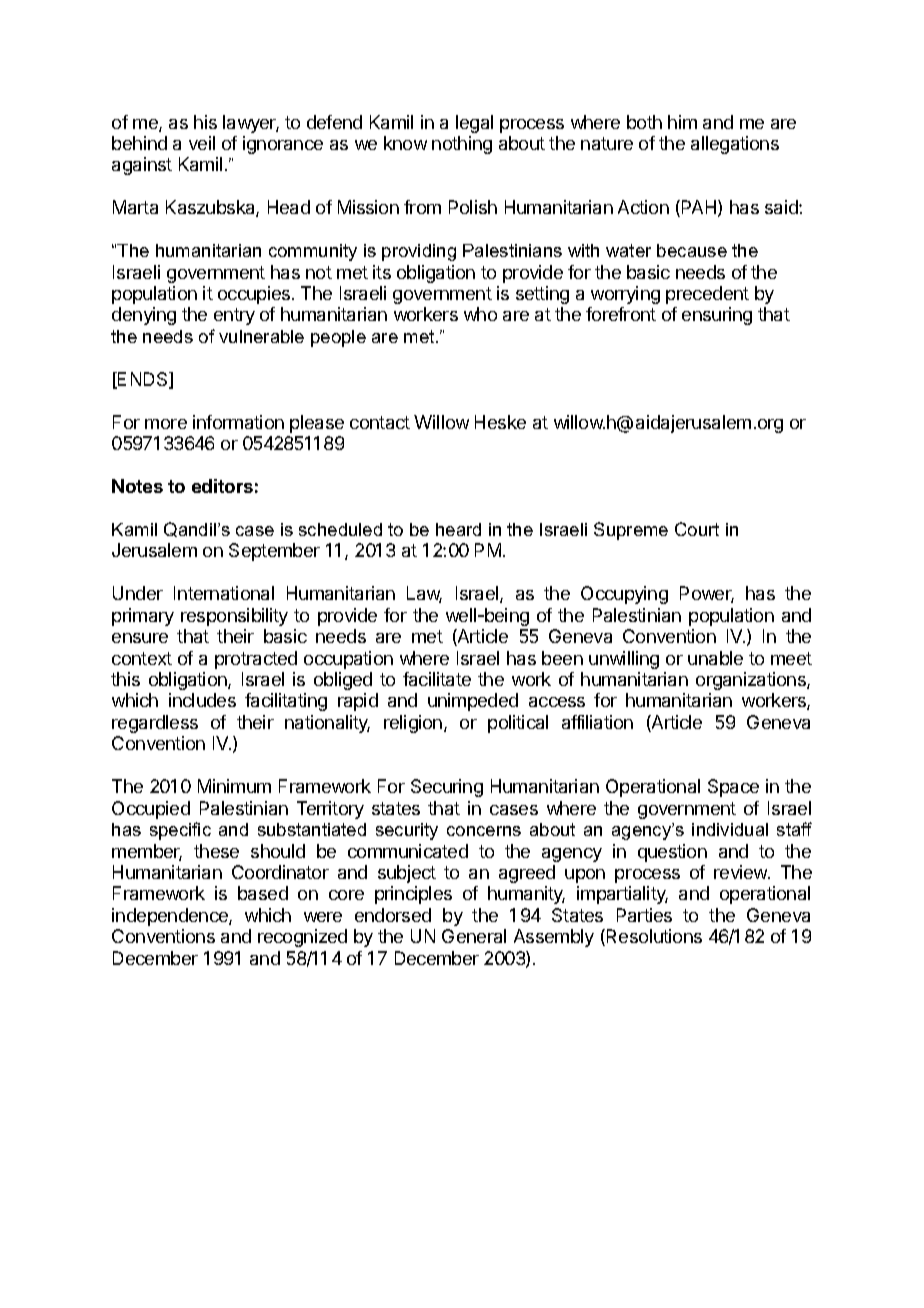 This page has height=1308, width=924. Describe the element at coordinates (458, 529) in the page. I see `heard` at that location.
